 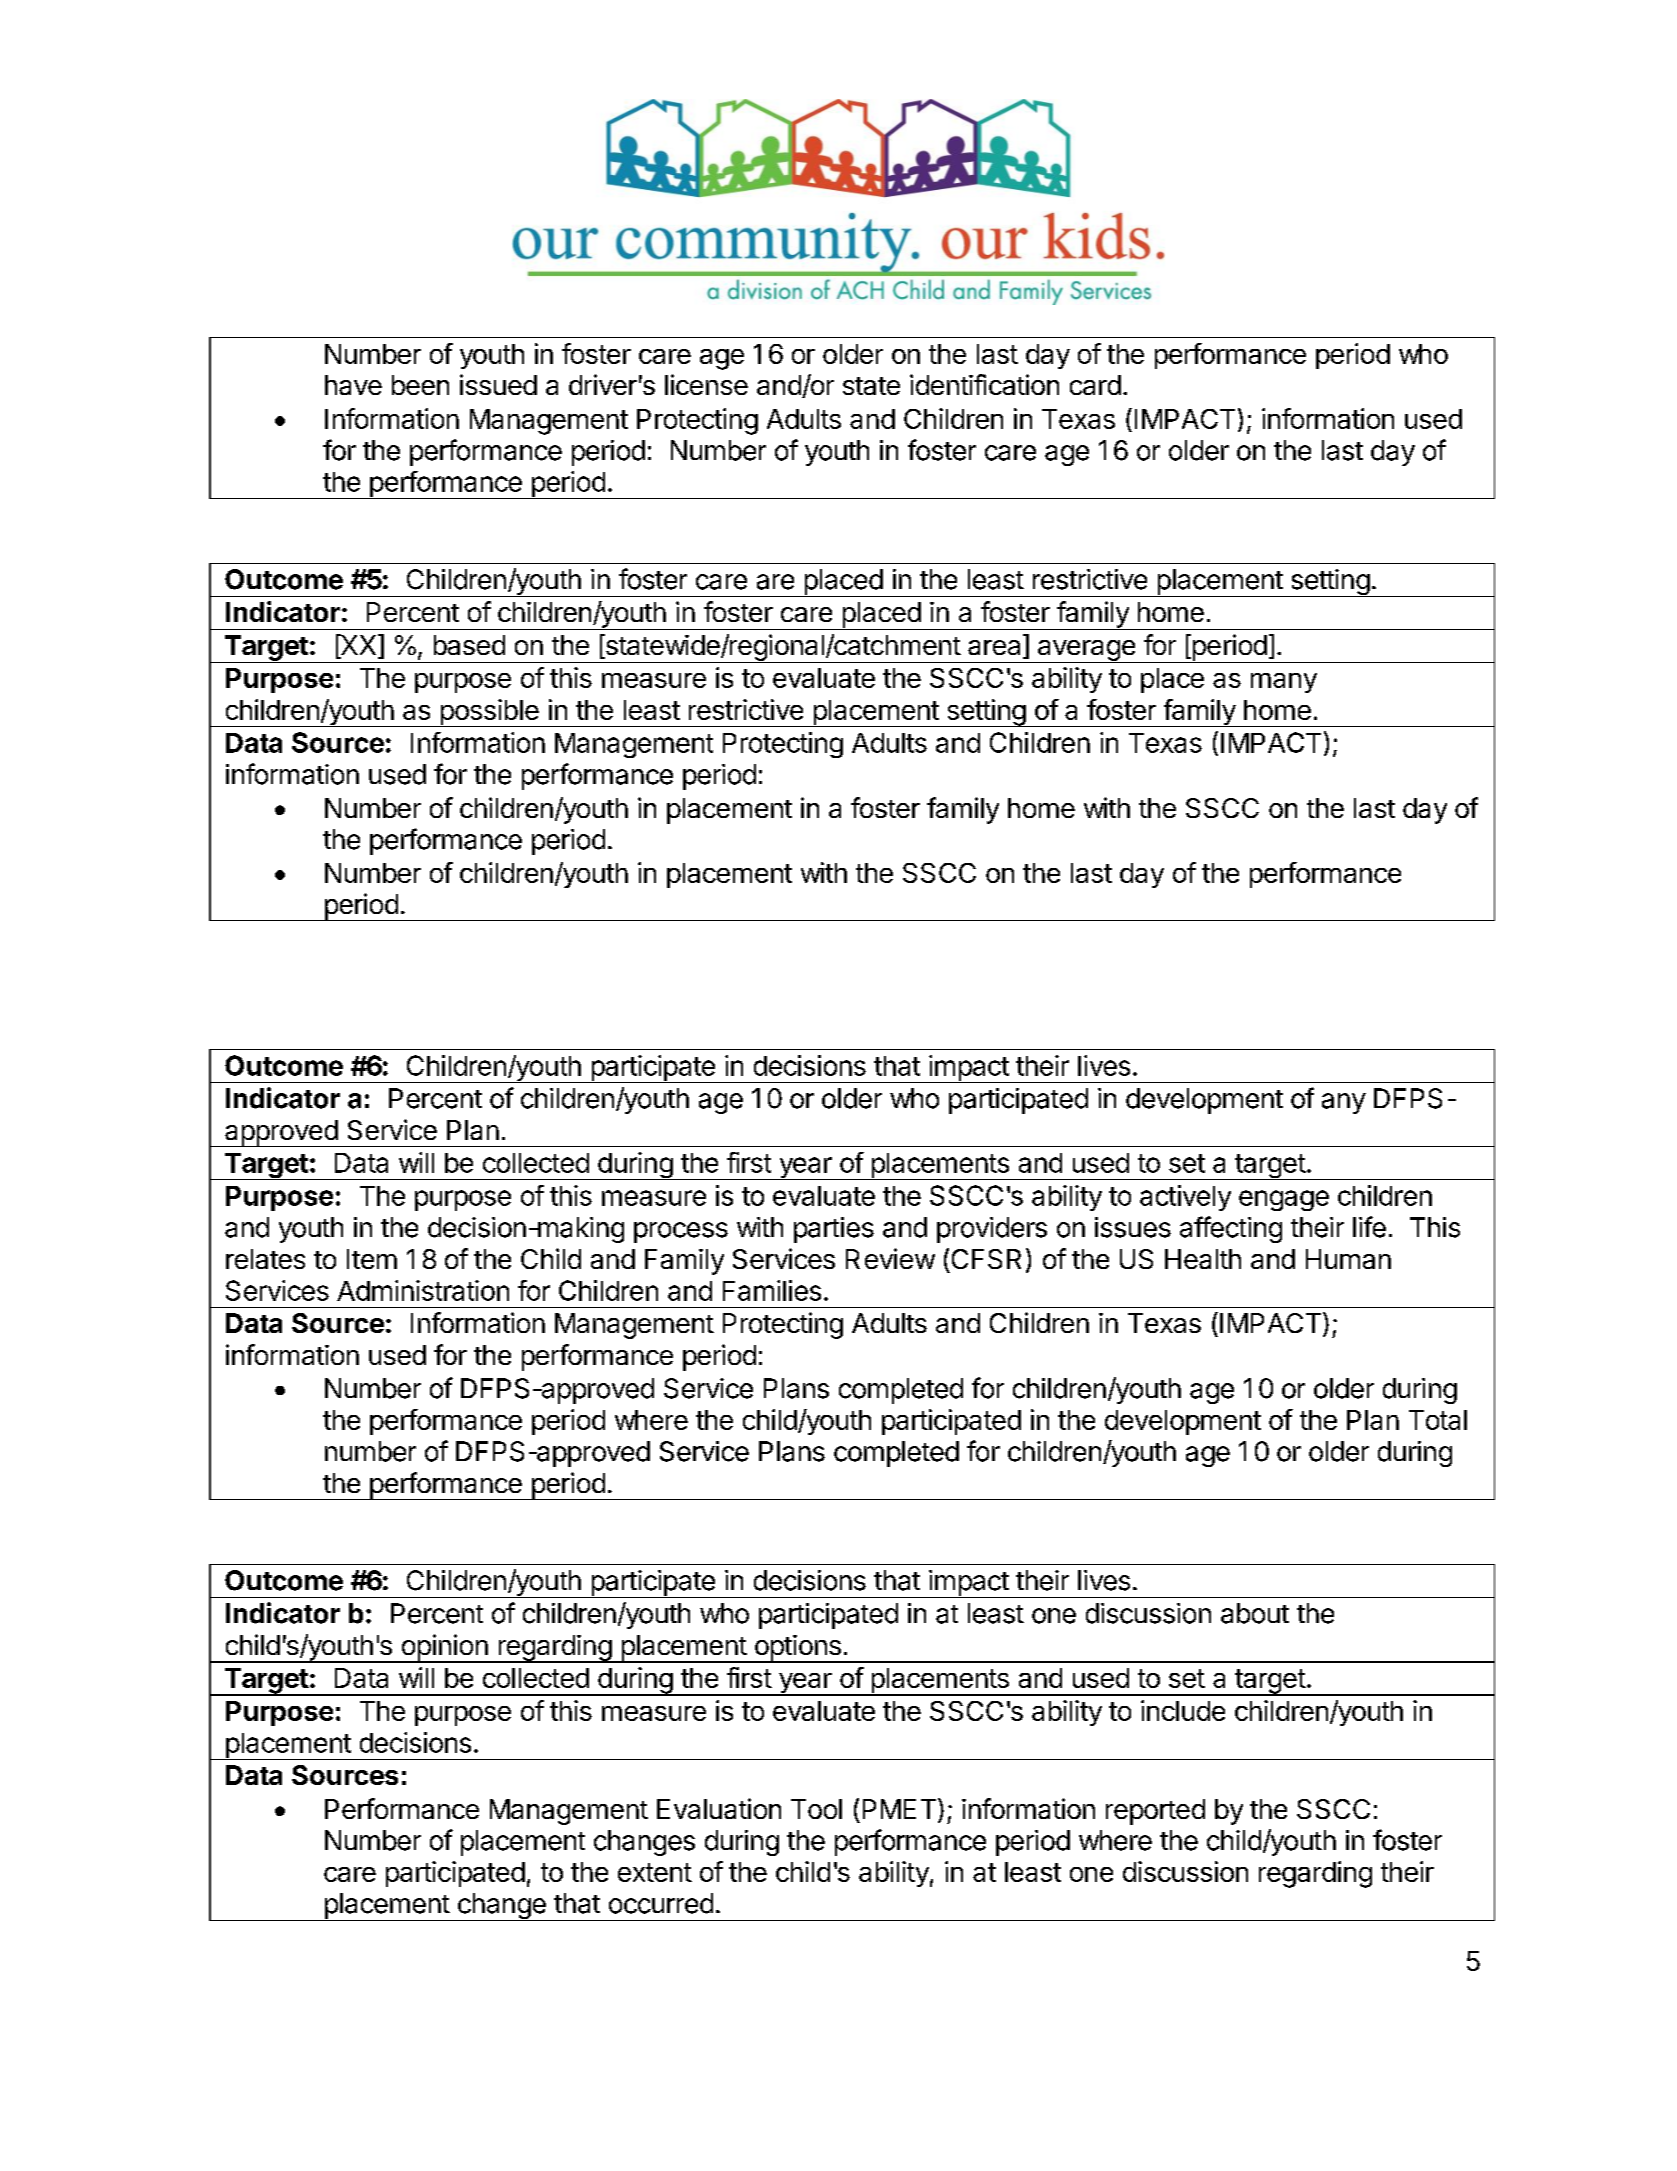 I want to click on parties, so click(x=834, y=1230).
